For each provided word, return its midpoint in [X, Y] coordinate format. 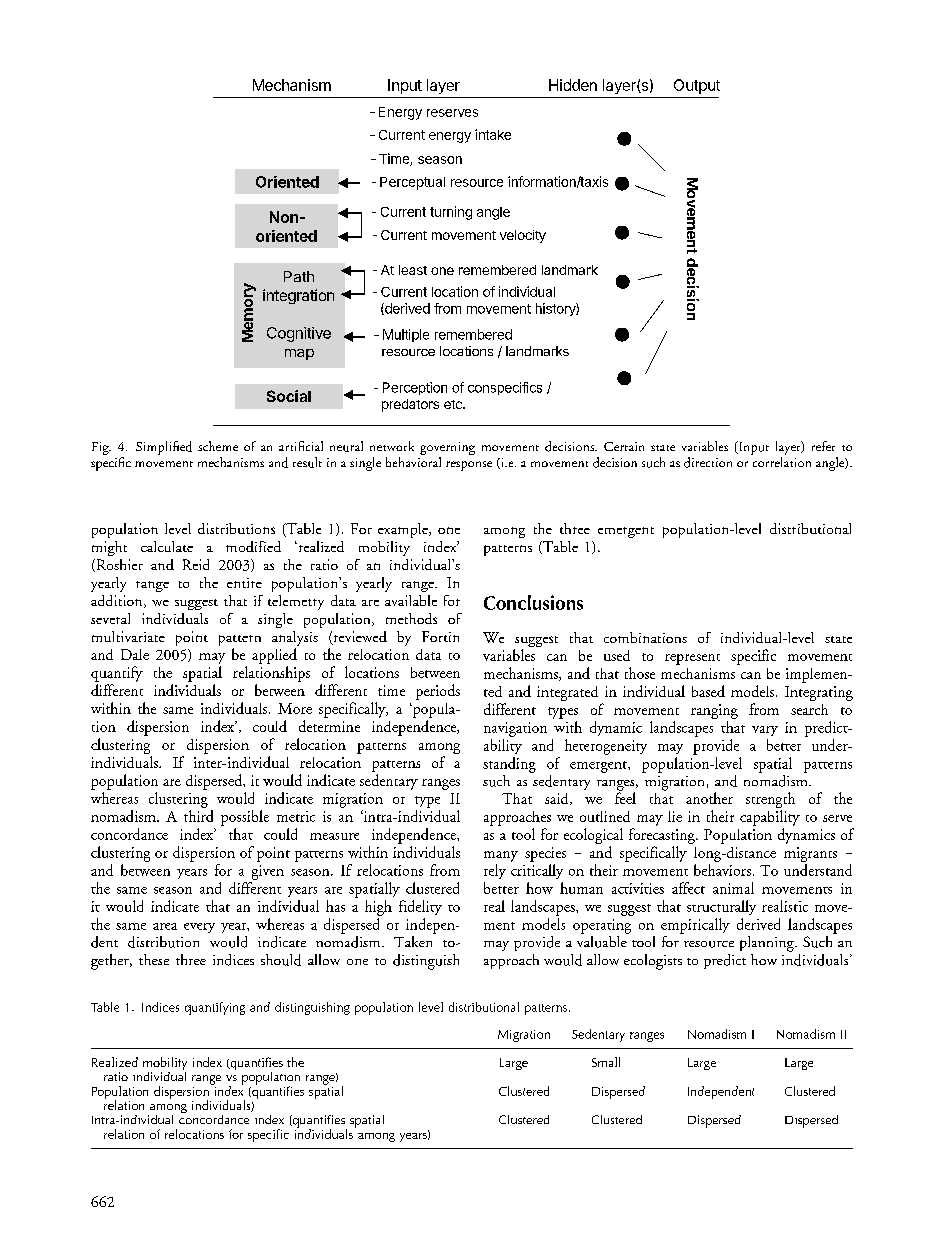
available [411, 600]
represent [692, 659]
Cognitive [299, 334]
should [281, 960]
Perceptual [412, 183]
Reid [196, 564]
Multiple [406, 335]
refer [823, 446]
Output [697, 86]
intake [493, 134]
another [709, 798]
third [198, 816]
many [501, 856]
